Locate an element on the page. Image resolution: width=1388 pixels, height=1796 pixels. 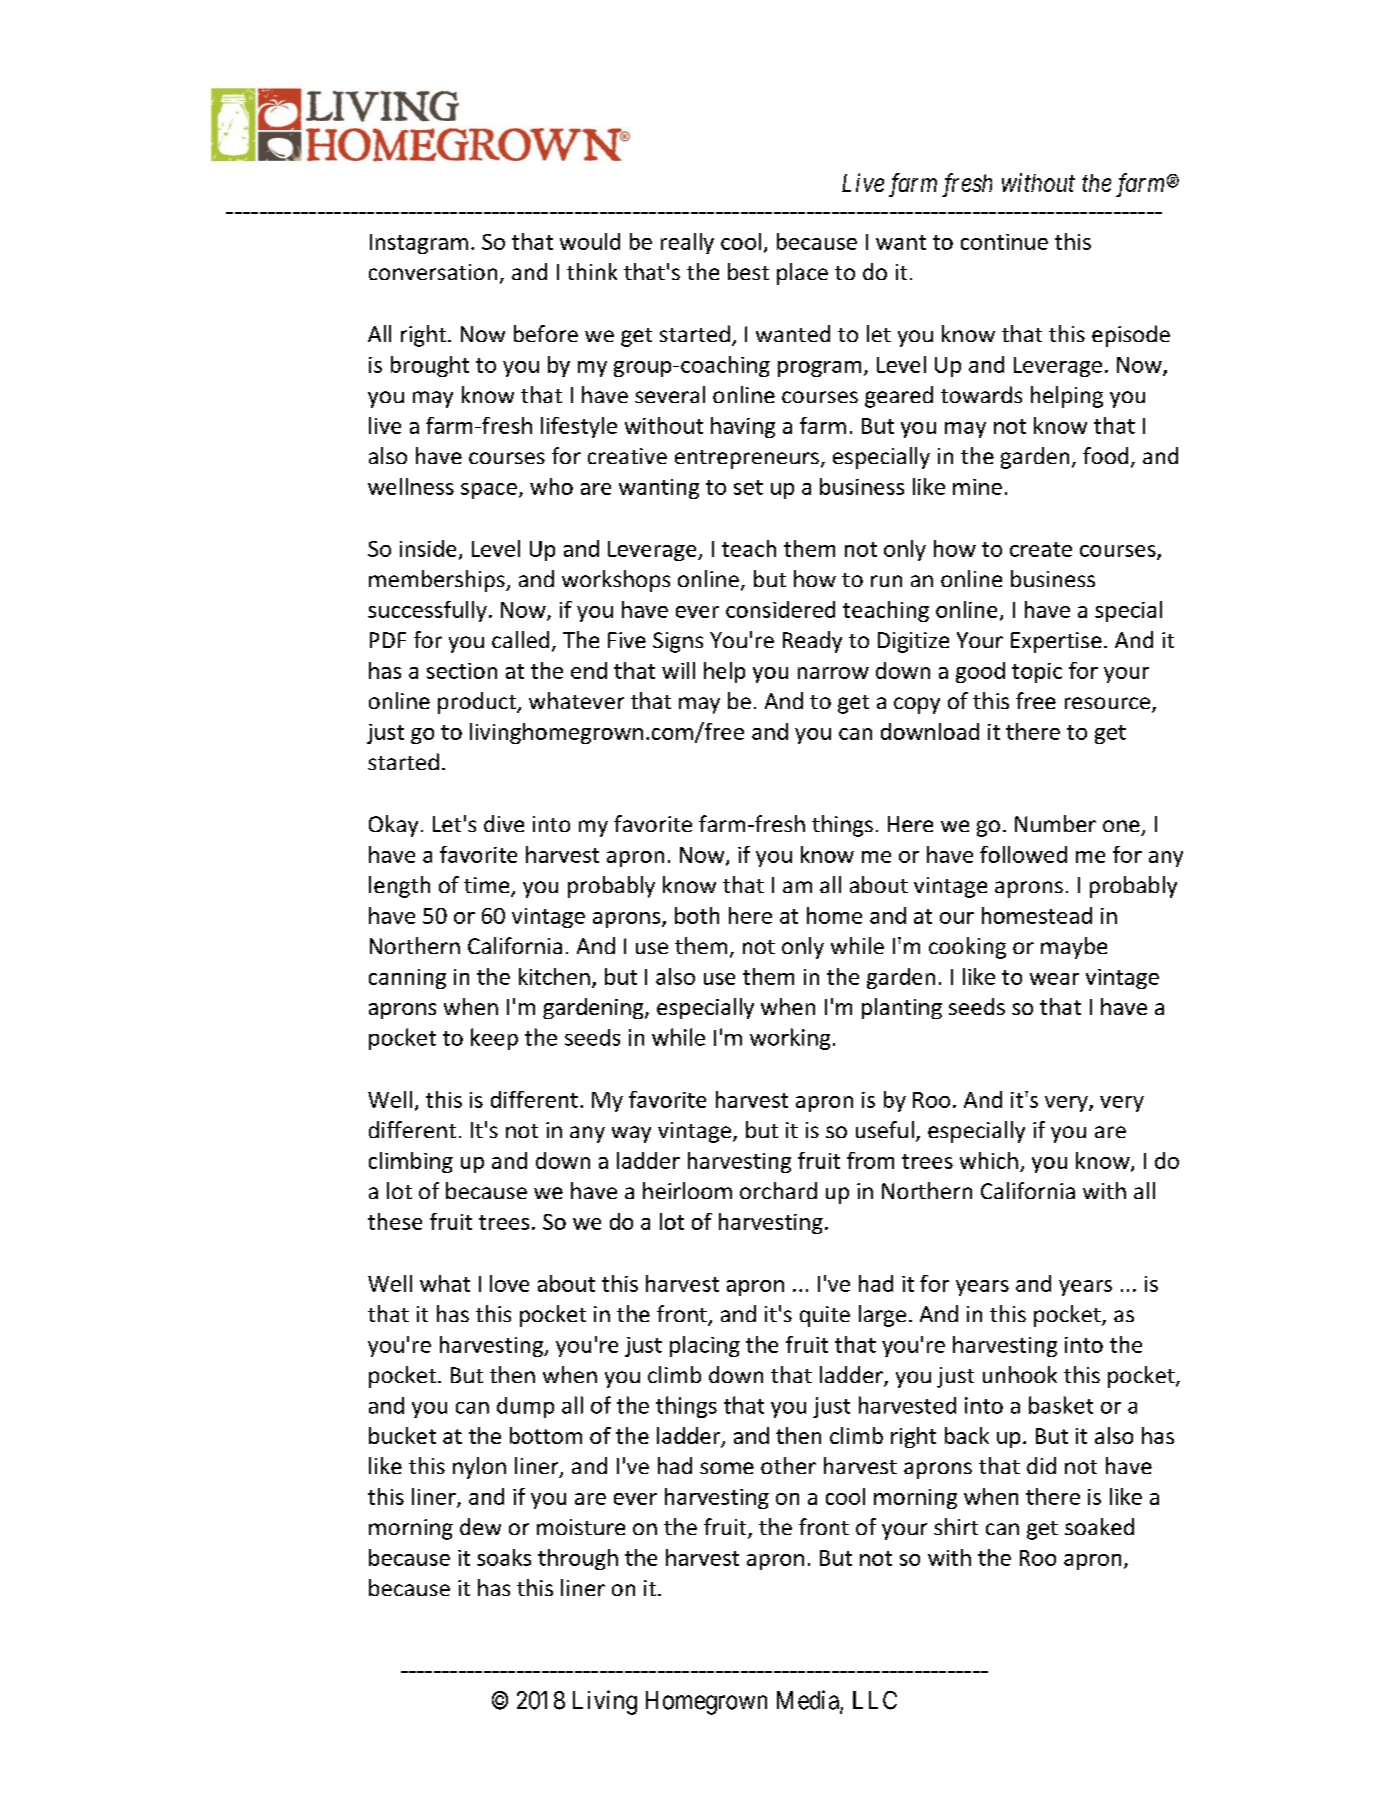
narrow is located at coordinates (833, 673).
